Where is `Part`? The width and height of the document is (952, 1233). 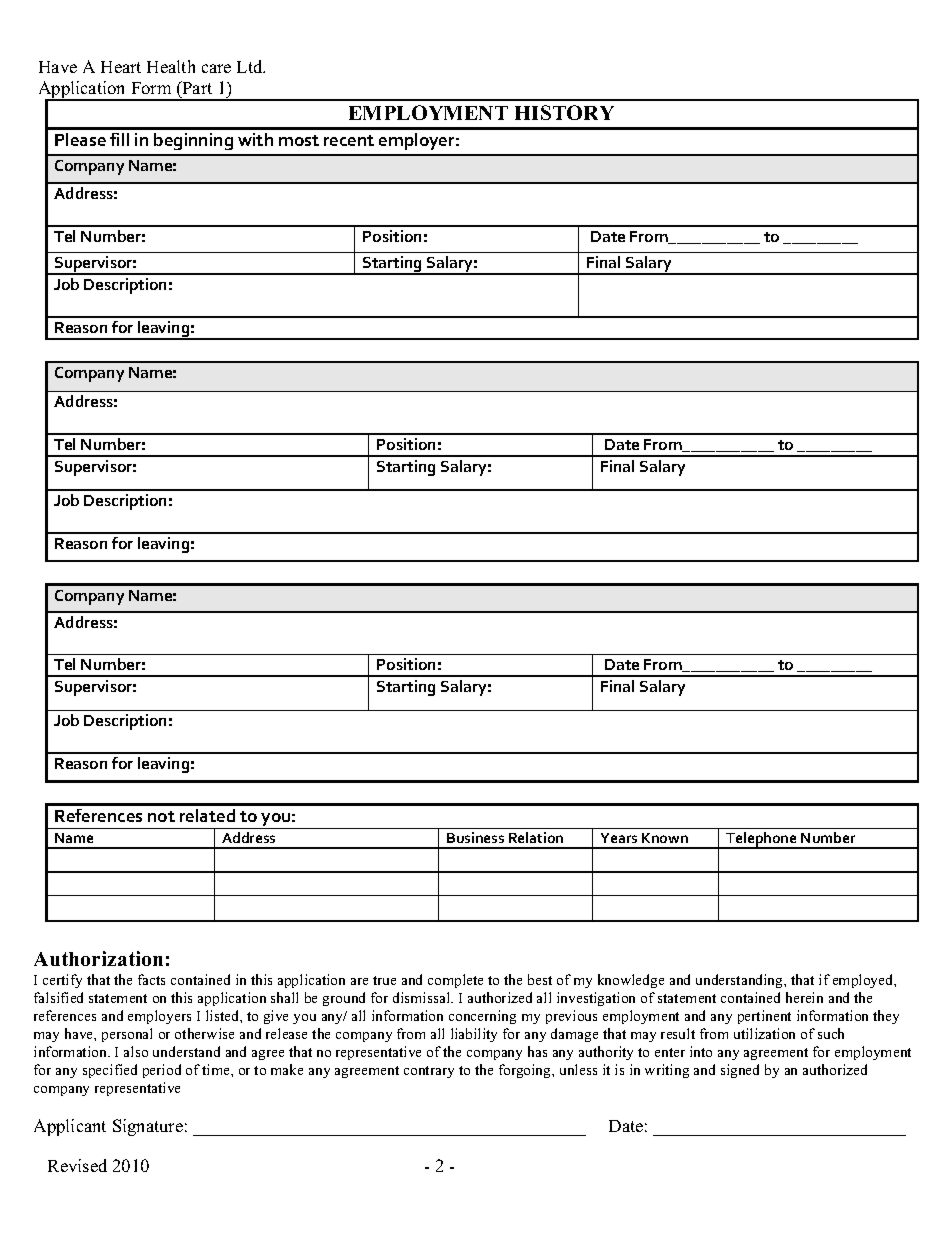
Part is located at coordinates (196, 89).
